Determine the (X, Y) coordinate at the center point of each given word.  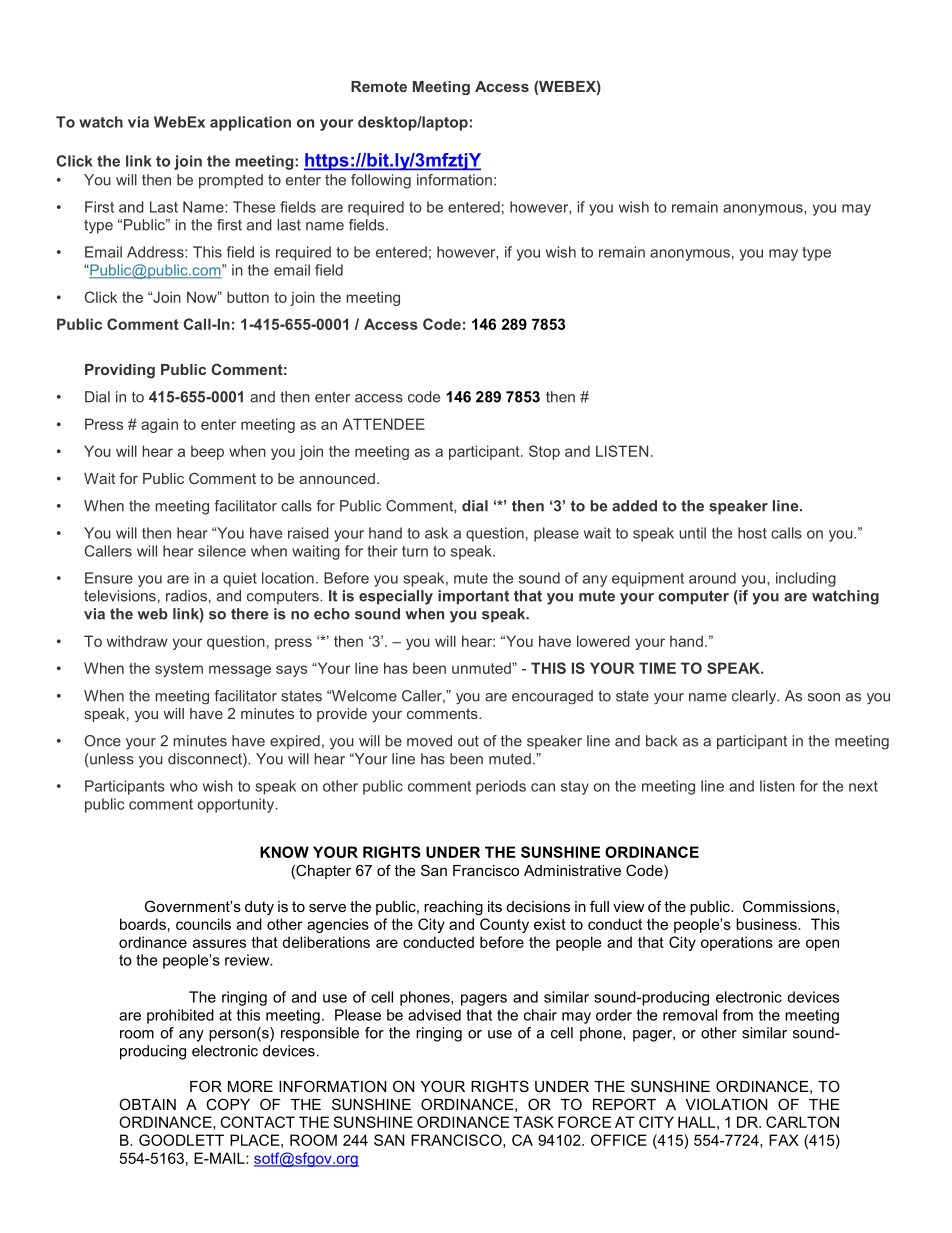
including (806, 579)
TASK (533, 1122)
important (473, 597)
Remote (379, 86)
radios (186, 596)
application (250, 123)
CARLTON (802, 1122)
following (381, 181)
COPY (228, 1104)
